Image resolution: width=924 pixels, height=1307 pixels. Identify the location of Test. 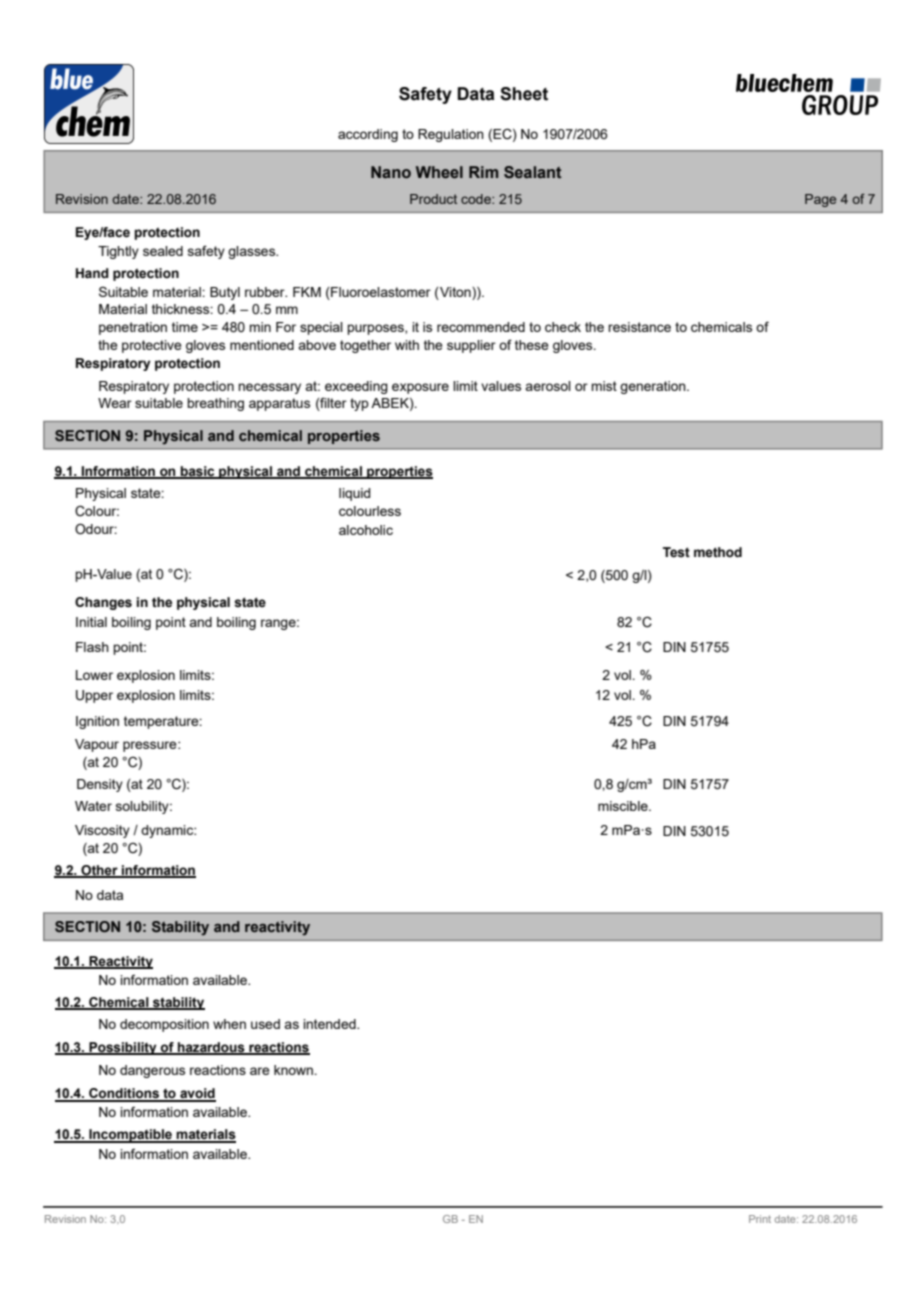
(676, 552).
